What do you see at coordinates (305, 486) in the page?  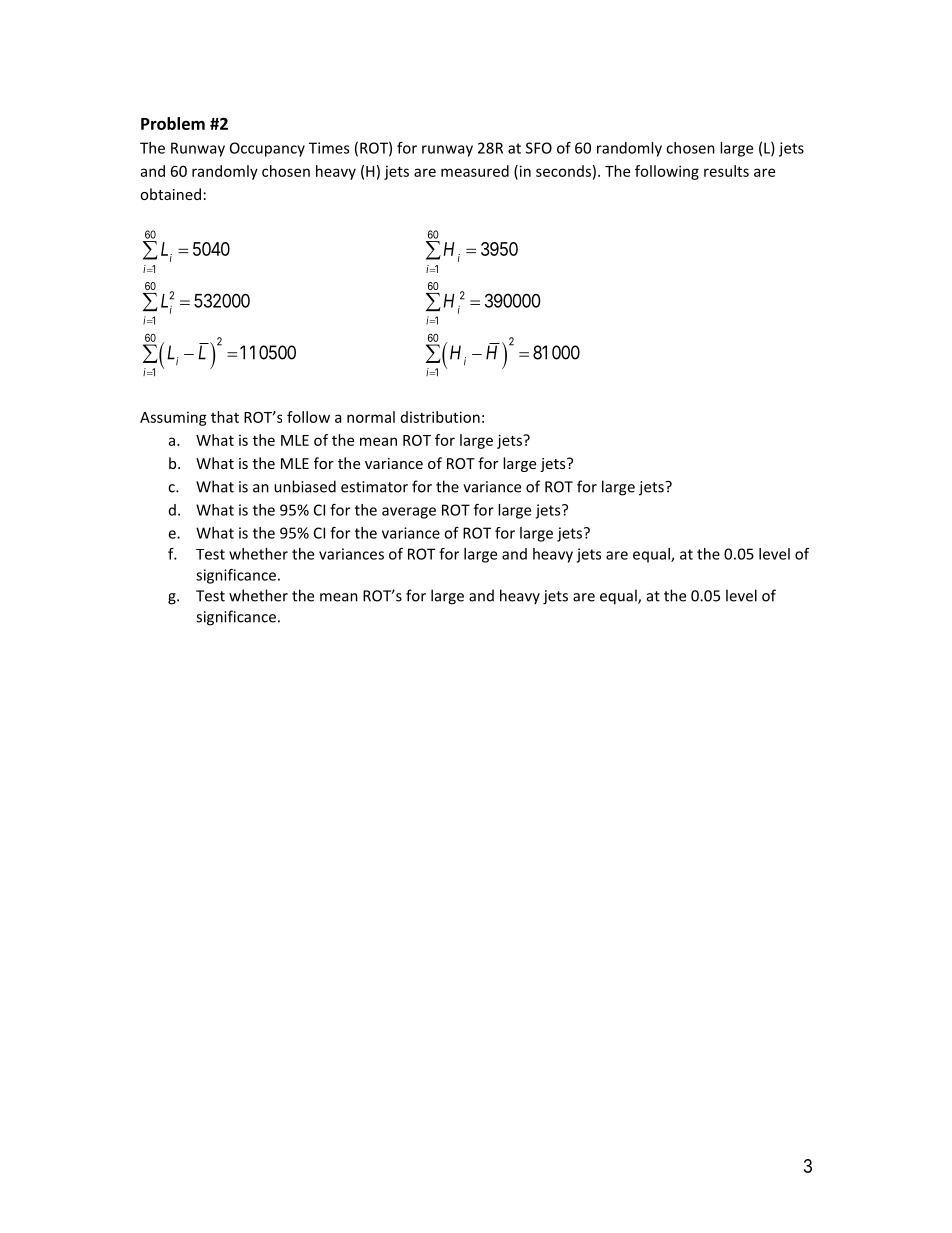 I see `unbiased` at bounding box center [305, 486].
